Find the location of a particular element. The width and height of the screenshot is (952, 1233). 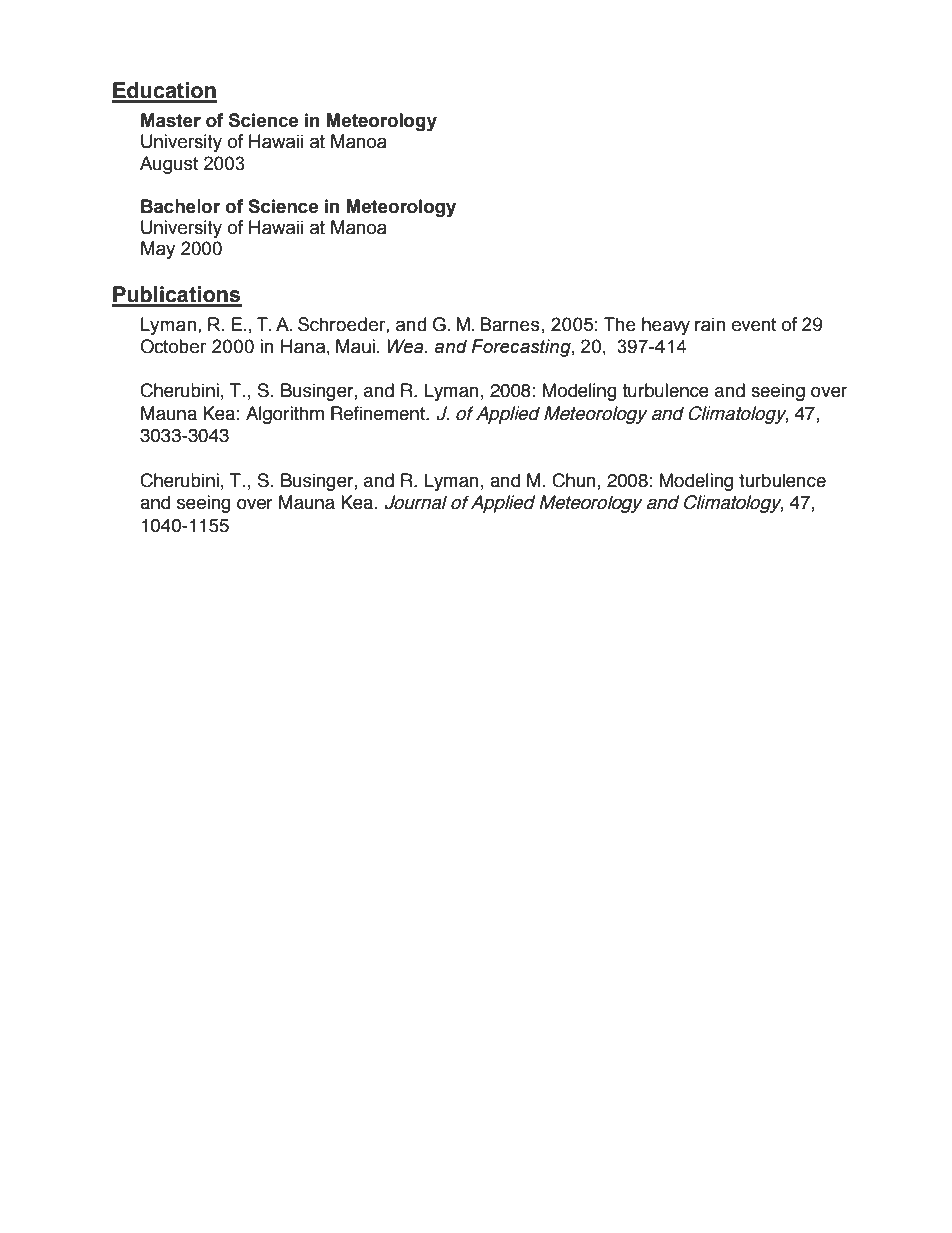

October is located at coordinates (173, 346).
